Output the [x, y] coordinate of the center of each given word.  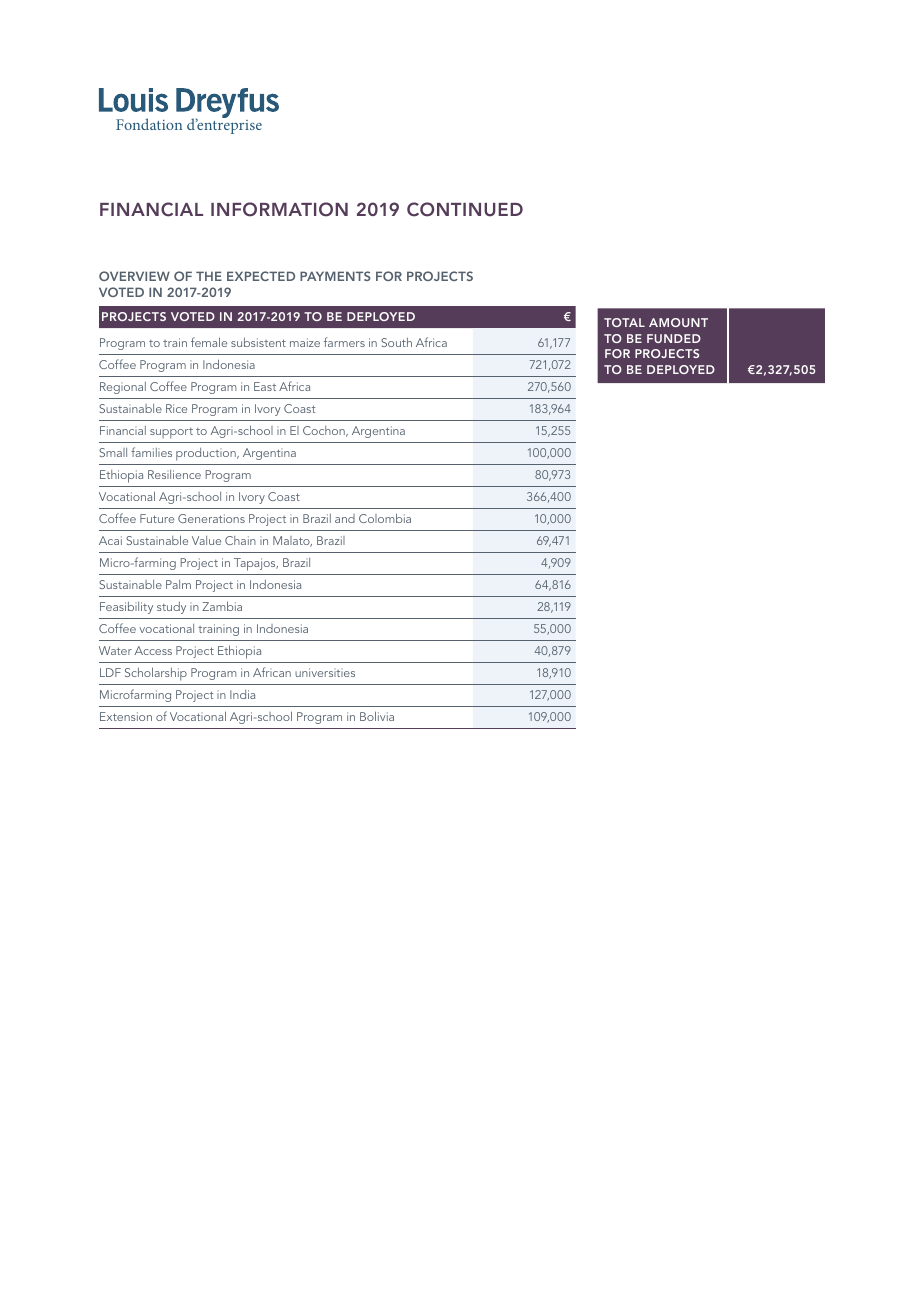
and [345, 518]
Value [206, 540]
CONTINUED [465, 209]
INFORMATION [279, 209]
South [396, 342]
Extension [126, 716]
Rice [176, 408]
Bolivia [377, 716]
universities [325, 672]
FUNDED [674, 338]
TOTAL [624, 322]
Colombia [385, 518]
